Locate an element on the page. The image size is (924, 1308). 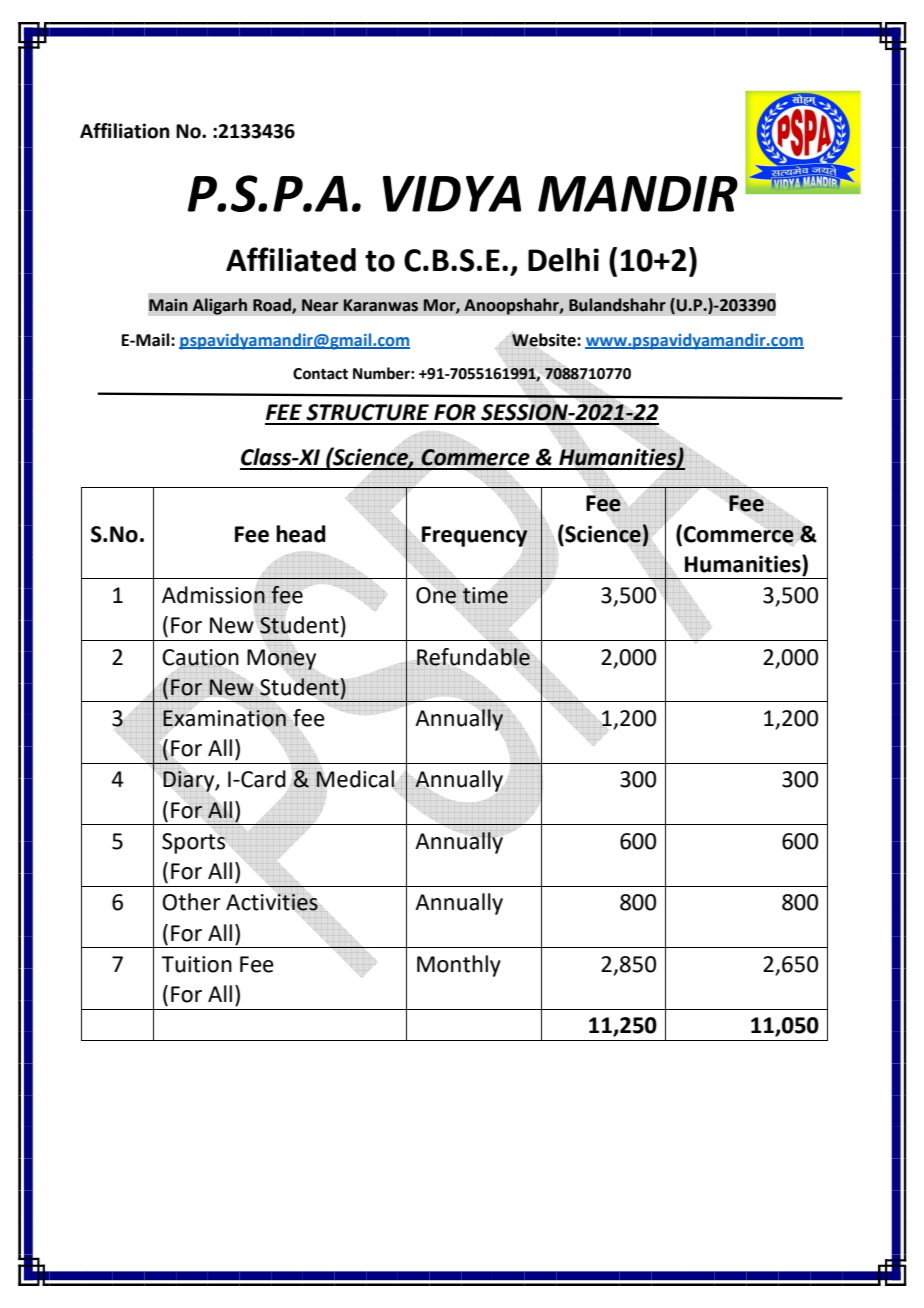
Caution is located at coordinates (200, 658).
